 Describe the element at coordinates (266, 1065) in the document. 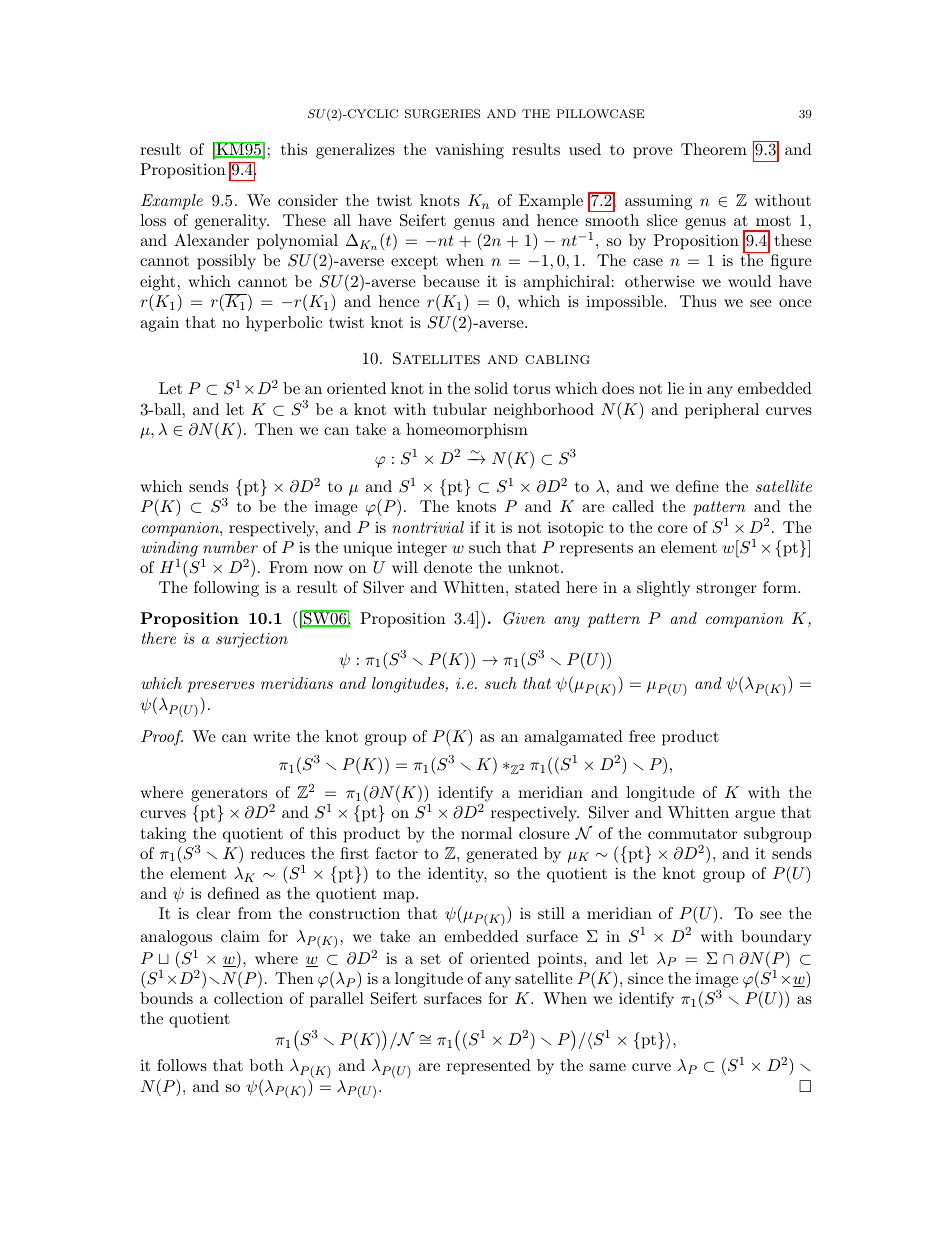

I see `both` at that location.
